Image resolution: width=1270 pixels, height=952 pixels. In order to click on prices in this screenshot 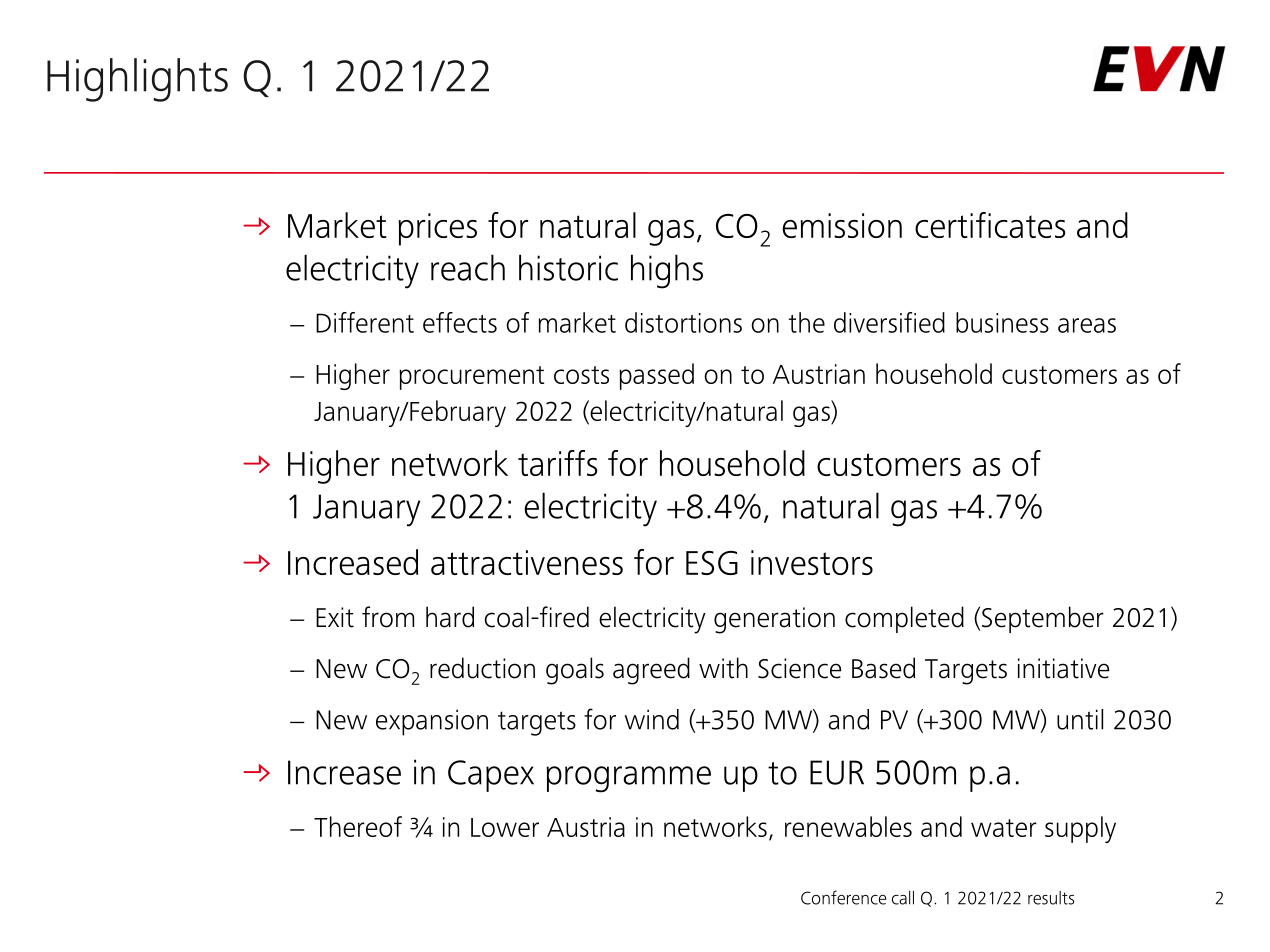, I will do `click(438, 229)`.
